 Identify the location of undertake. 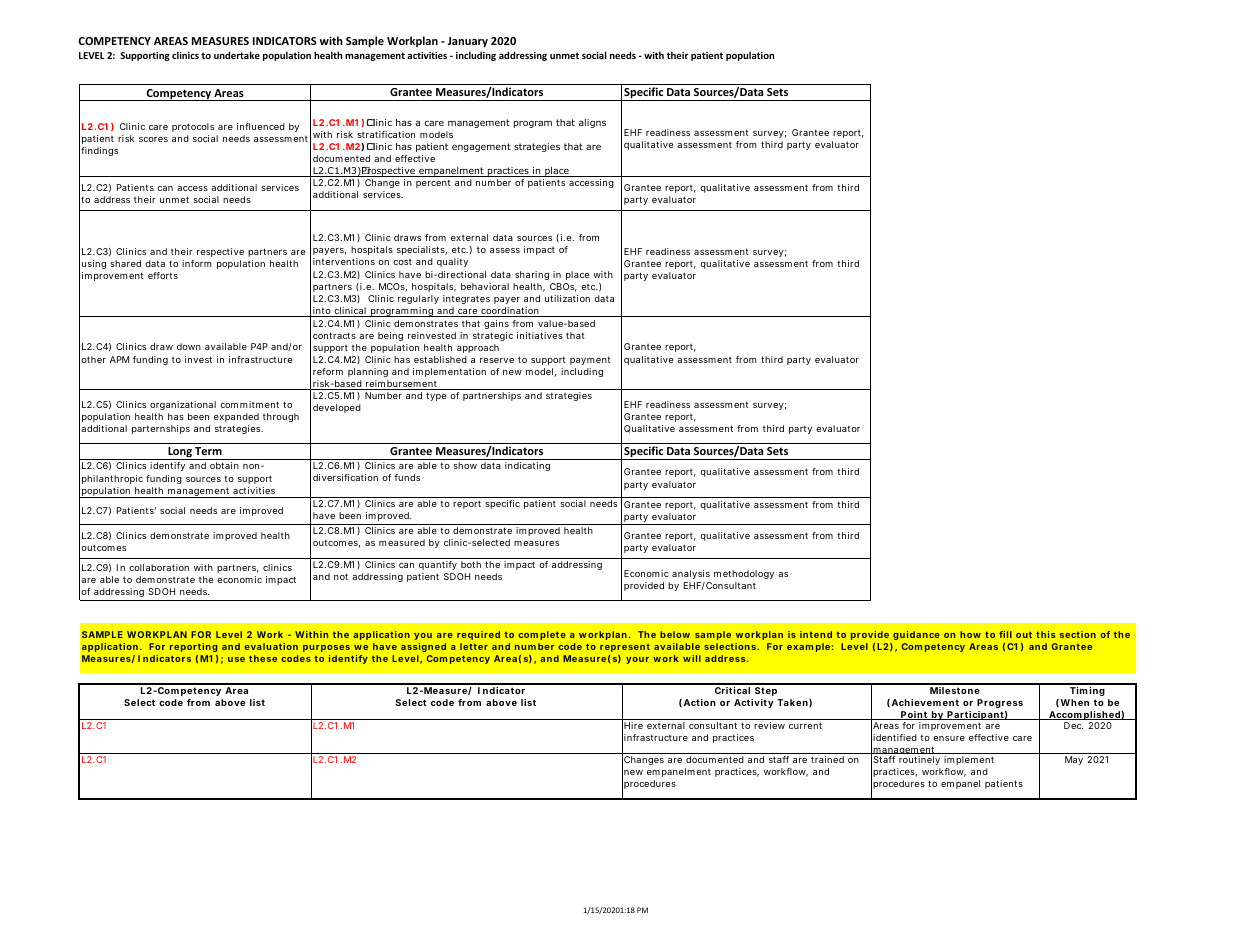
(237, 55).
